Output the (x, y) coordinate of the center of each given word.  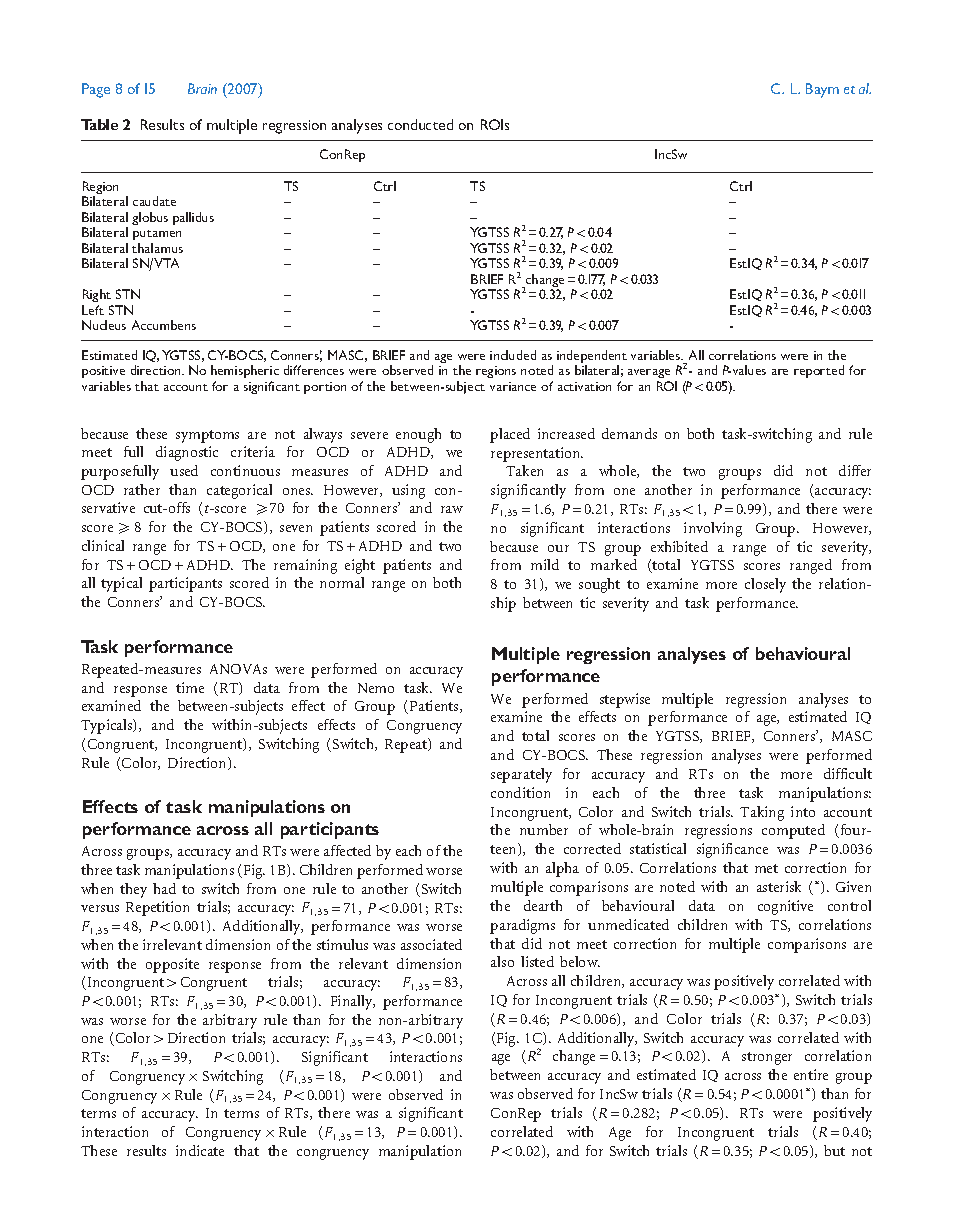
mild (545, 564)
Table (99, 124)
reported (819, 371)
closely (765, 585)
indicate (200, 1150)
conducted (420, 124)
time (190, 687)
